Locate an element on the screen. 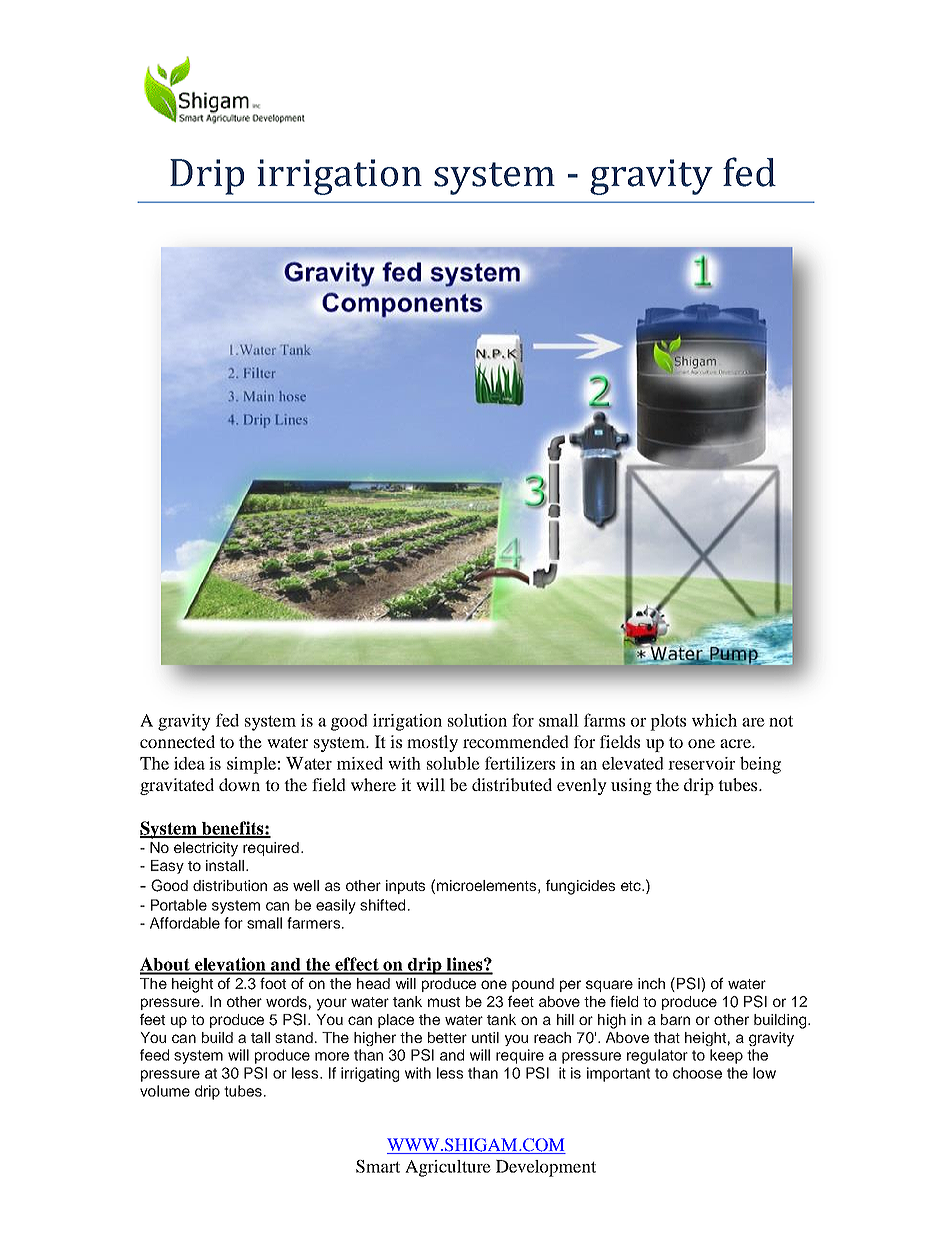 Image resolution: width=952 pixels, height=1233 pixels. solution is located at coordinates (477, 720).
